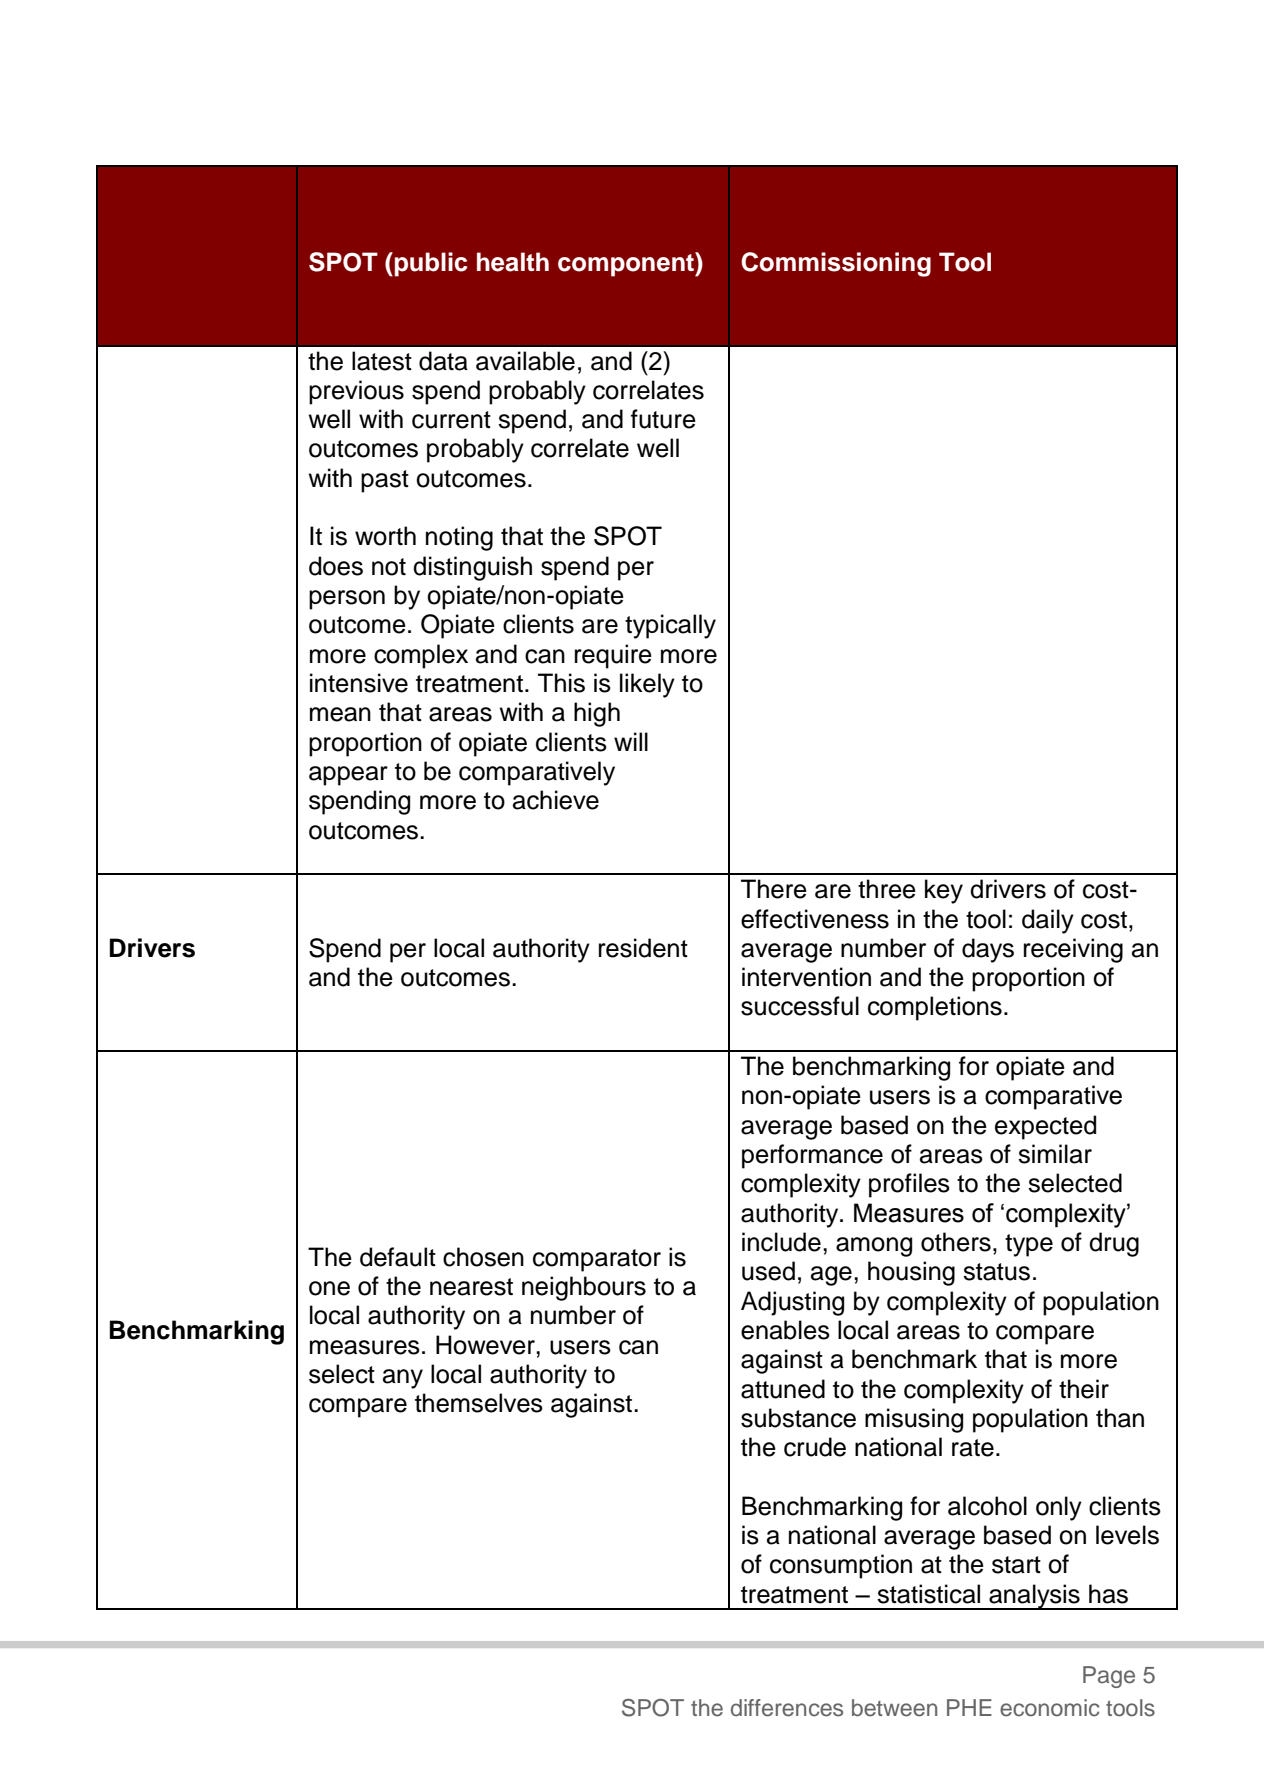 Image resolution: width=1264 pixels, height=1788 pixels. I want to click on receiving, so click(1073, 950).
